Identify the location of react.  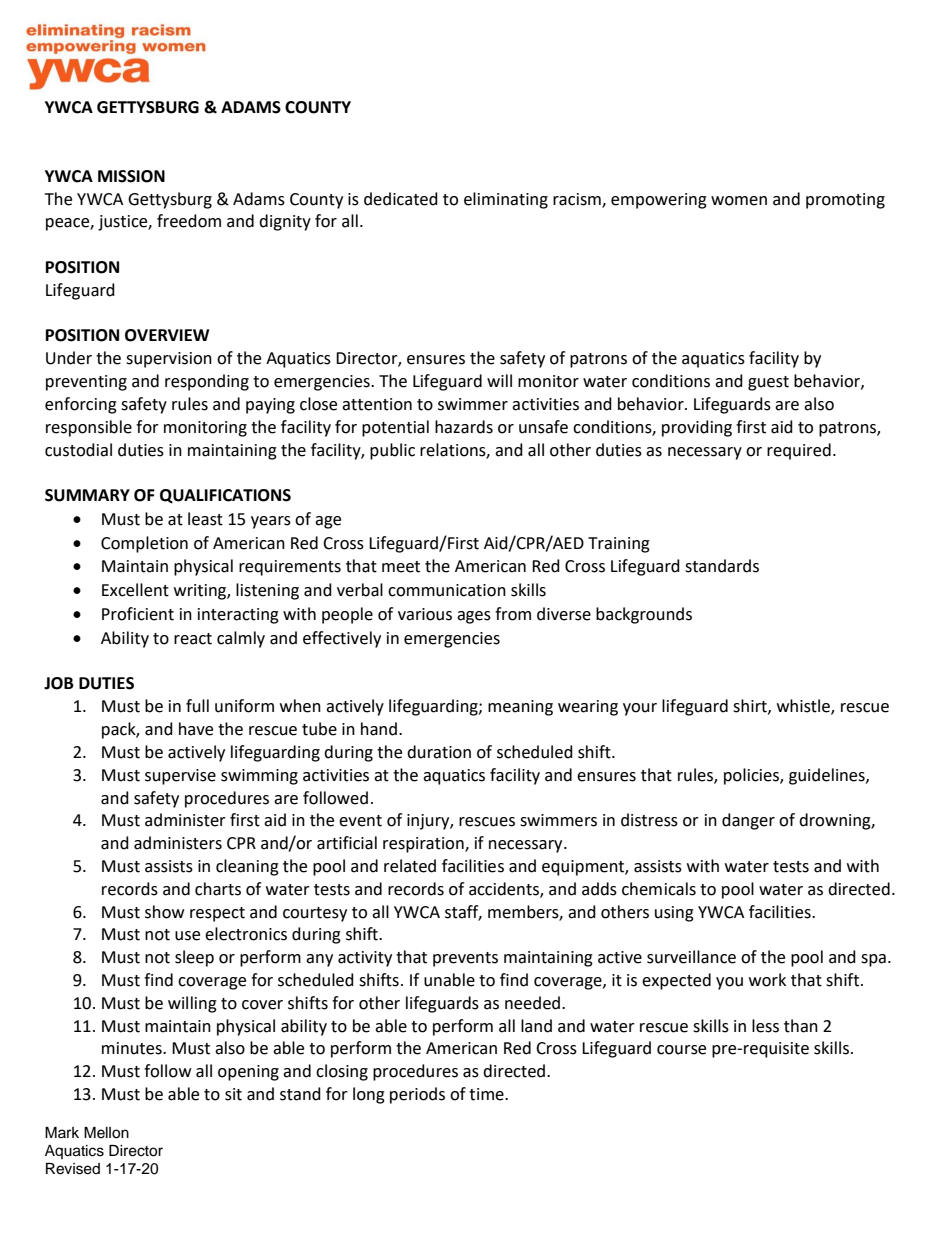
(193, 639).
